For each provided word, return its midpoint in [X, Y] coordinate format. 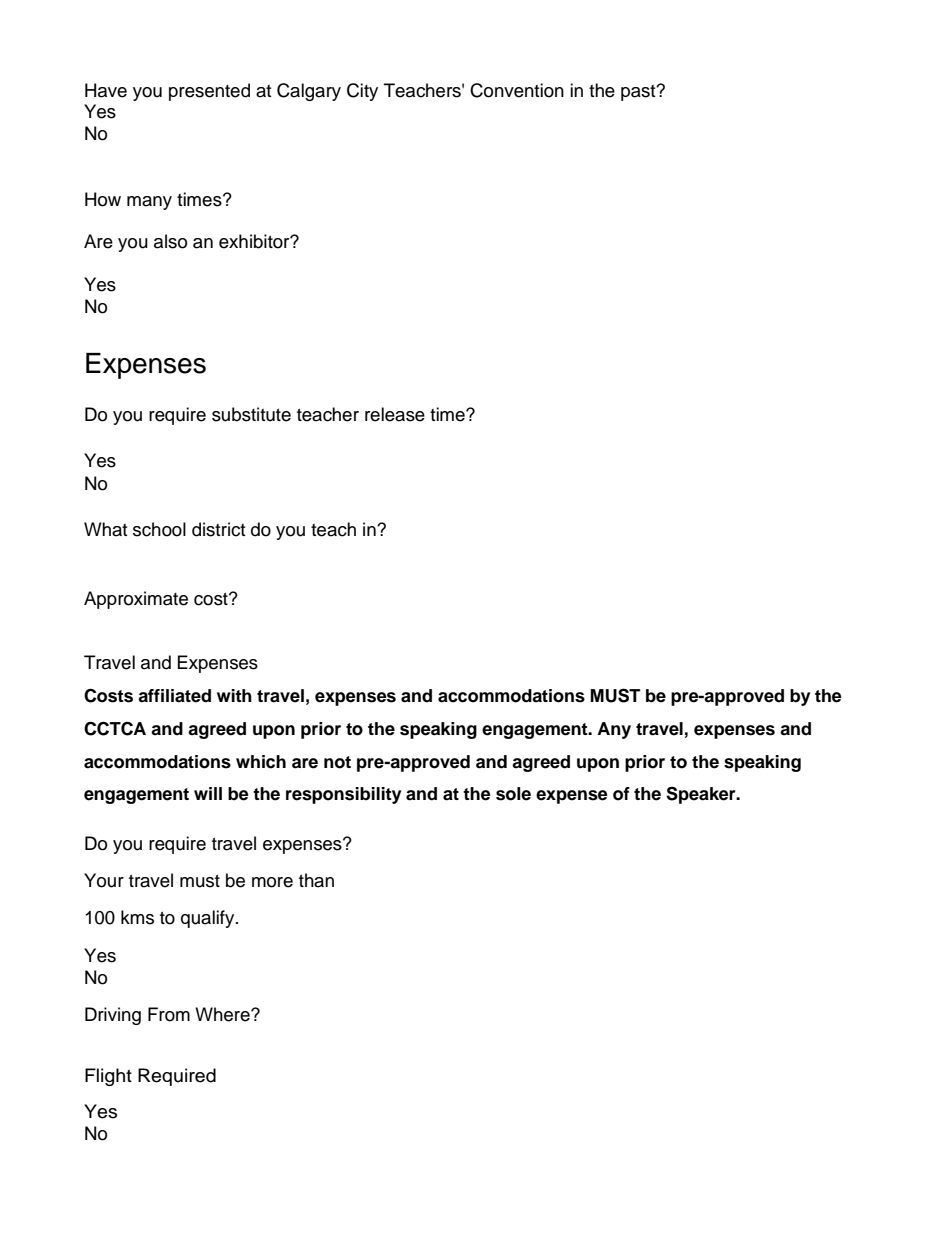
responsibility [343, 795]
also [170, 241]
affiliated [174, 696]
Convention [517, 90]
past [639, 93]
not [337, 762]
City [362, 92]
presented [209, 92]
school [159, 529]
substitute [251, 414]
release [395, 414]
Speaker [702, 795]
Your [104, 880]
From [169, 1014]
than [316, 880]
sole [513, 794]
